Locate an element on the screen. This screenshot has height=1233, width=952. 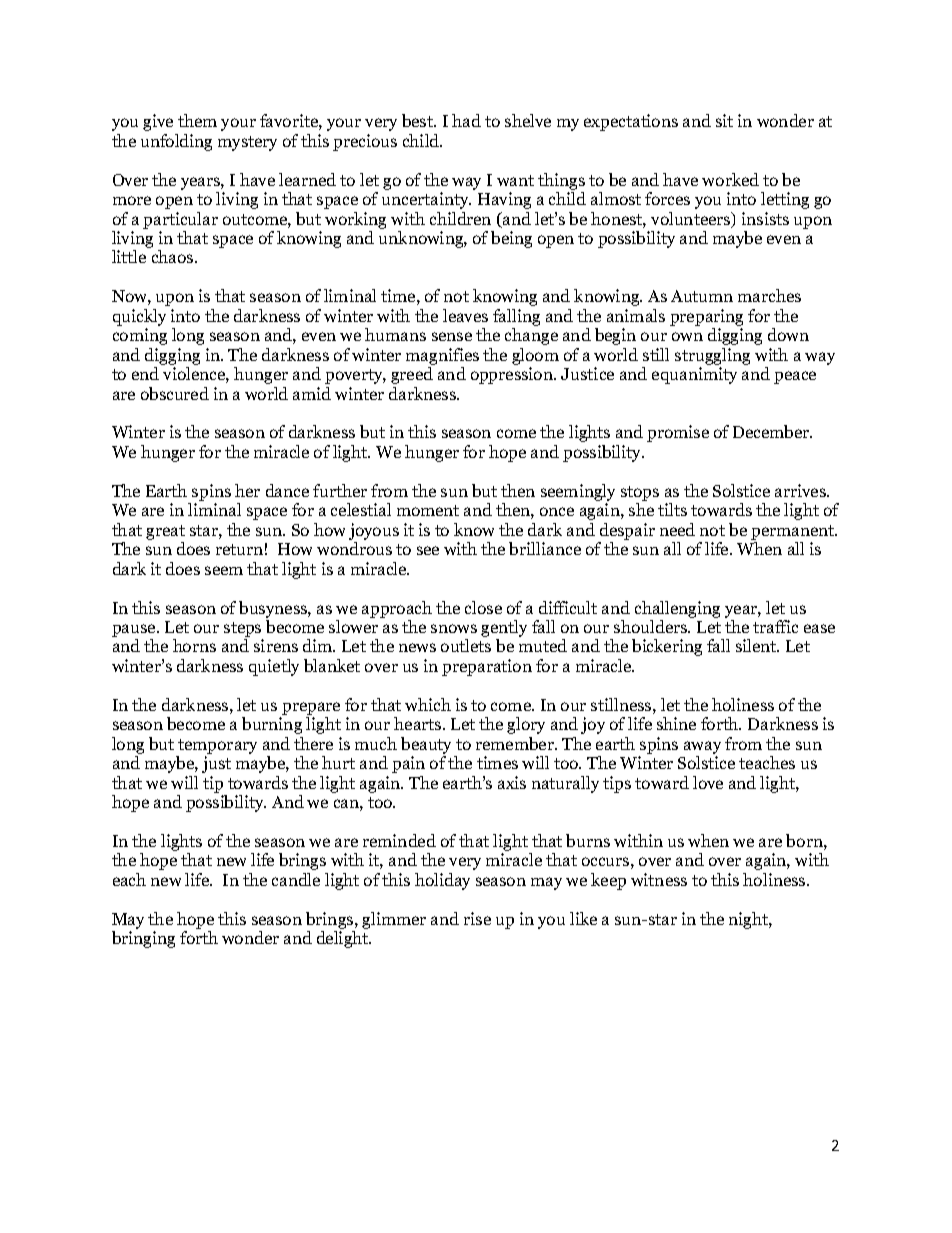
moment is located at coordinates (428, 510).
